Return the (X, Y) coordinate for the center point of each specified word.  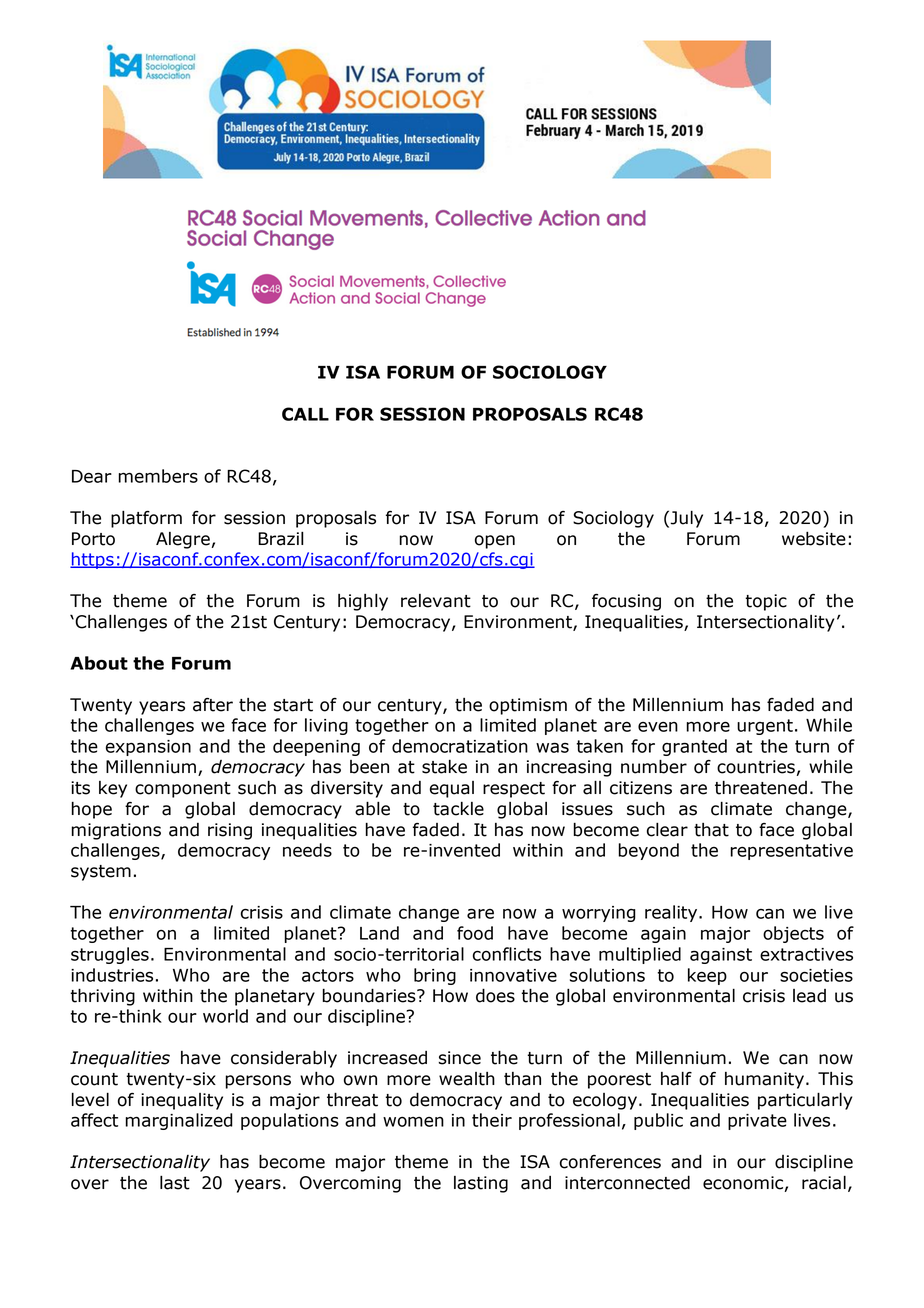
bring (435, 976)
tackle (458, 809)
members (158, 476)
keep (707, 976)
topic (766, 602)
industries (112, 975)
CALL (305, 414)
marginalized (179, 1121)
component (183, 790)
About (99, 663)
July (686, 519)
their (492, 1120)
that (711, 830)
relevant (436, 601)
